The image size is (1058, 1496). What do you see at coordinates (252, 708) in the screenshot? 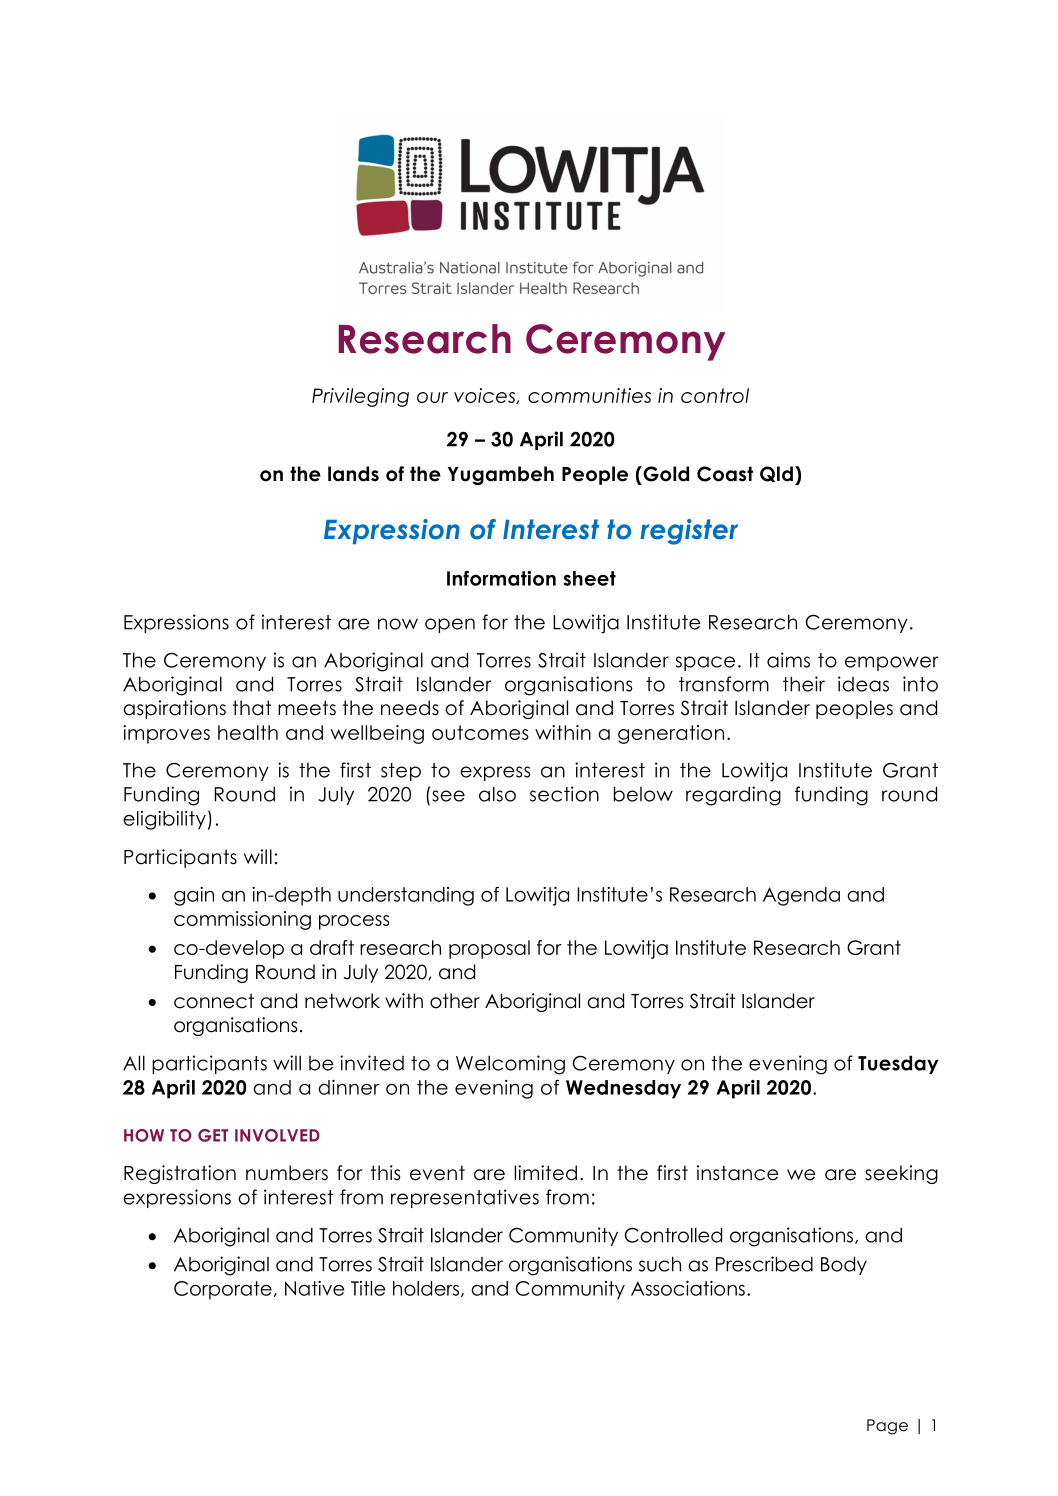
I see `that` at bounding box center [252, 708].
